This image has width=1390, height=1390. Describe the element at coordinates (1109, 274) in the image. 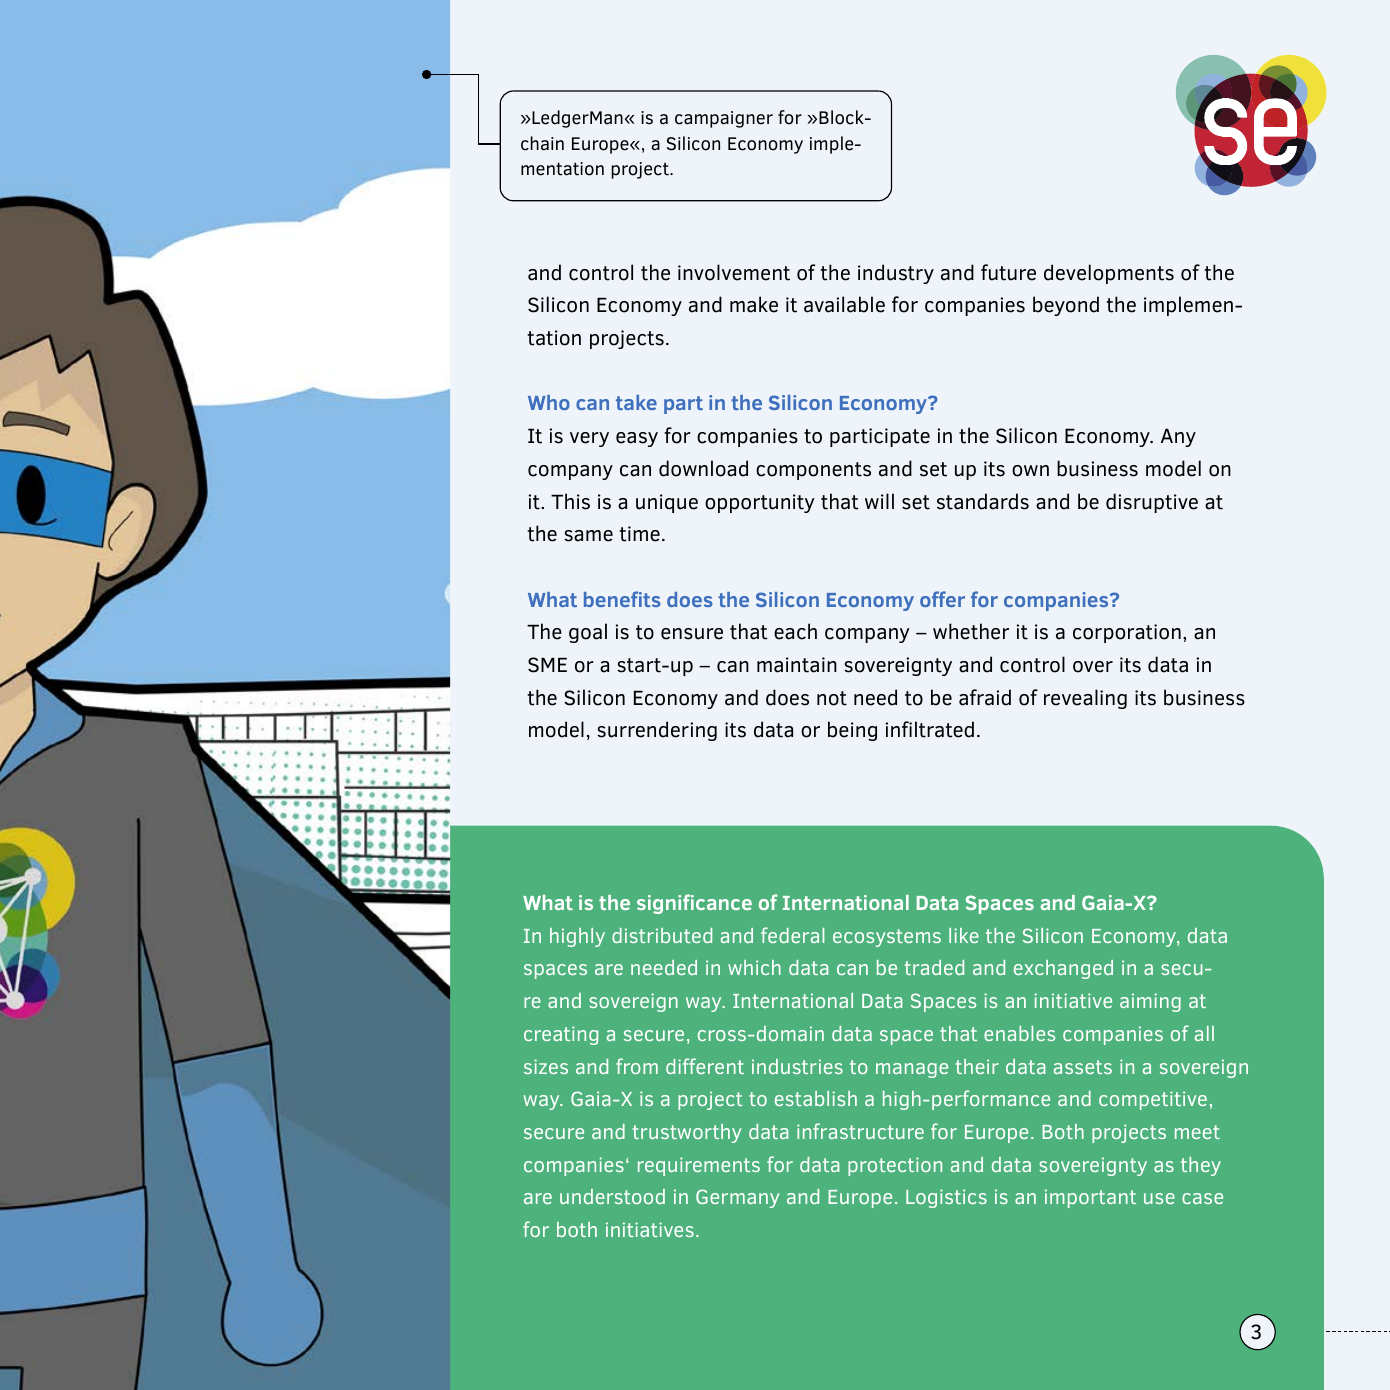

I see `developments` at that location.
